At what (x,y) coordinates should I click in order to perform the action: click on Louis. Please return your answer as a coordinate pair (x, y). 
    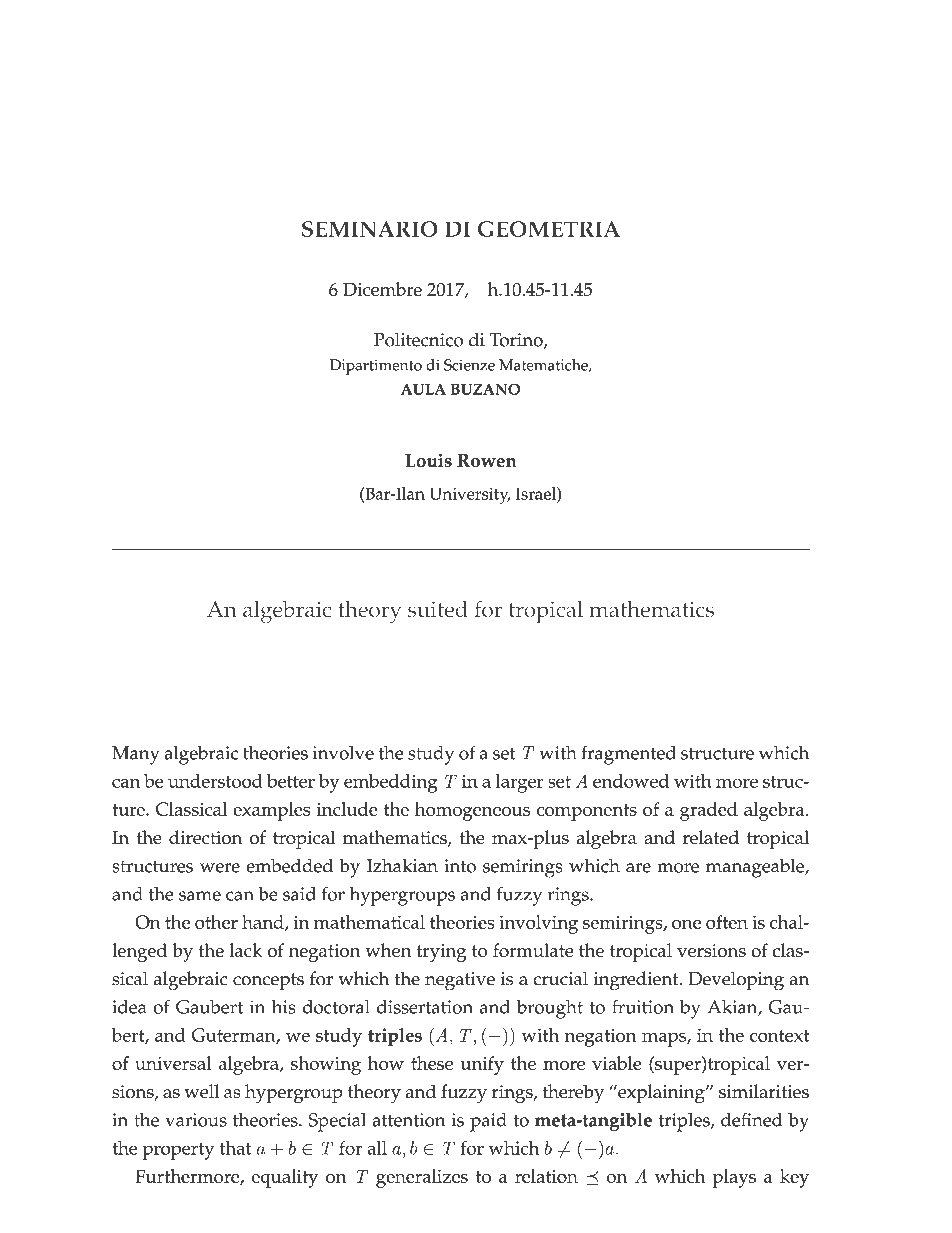
    Looking at the image, I should click on (428, 460).
